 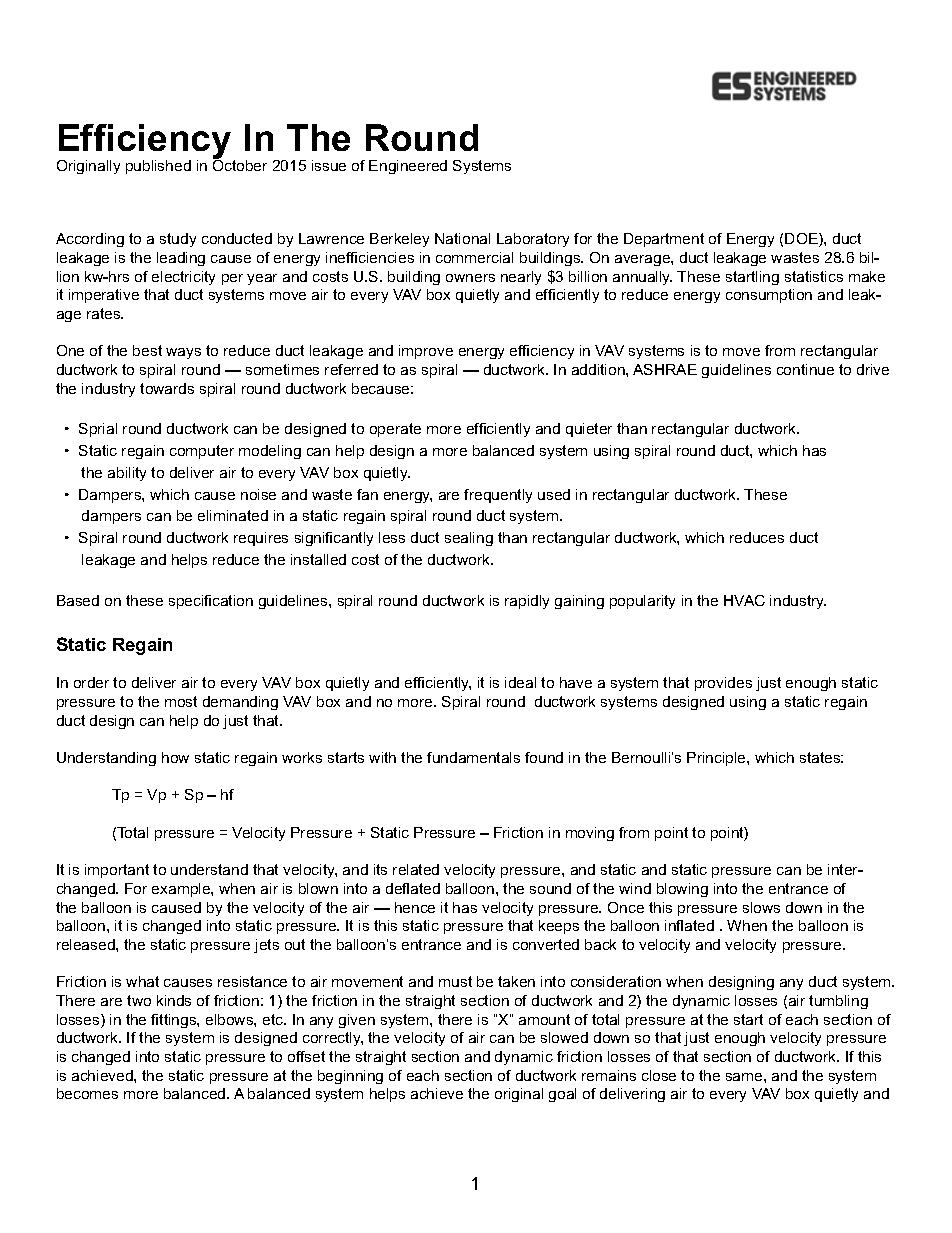 What do you see at coordinates (87, 1093) in the document?
I see `becomes` at bounding box center [87, 1093].
